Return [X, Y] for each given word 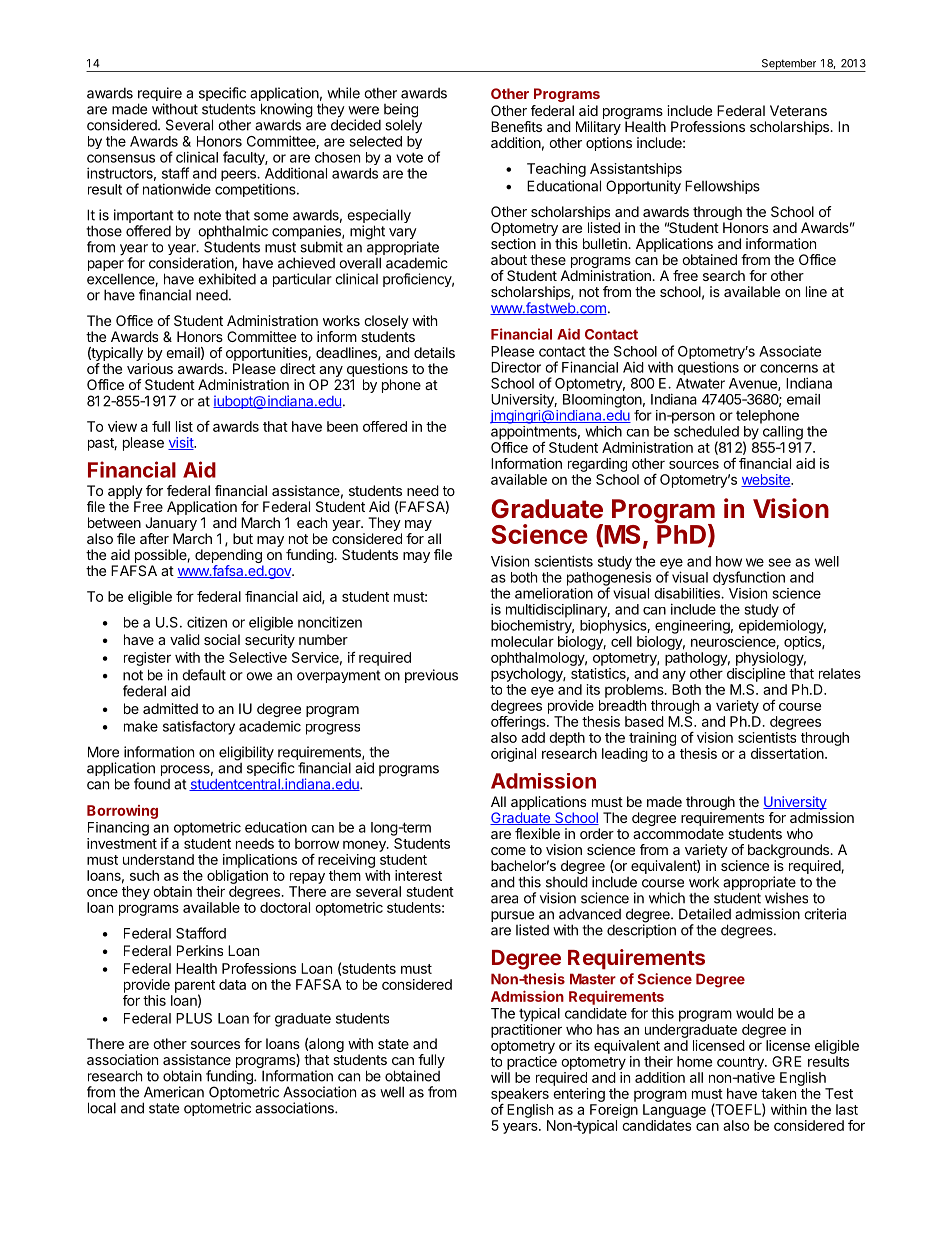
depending [229, 557]
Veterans [798, 110]
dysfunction [749, 578]
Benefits [516, 126]
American [174, 1092]
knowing [287, 111]
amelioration [554, 593]
